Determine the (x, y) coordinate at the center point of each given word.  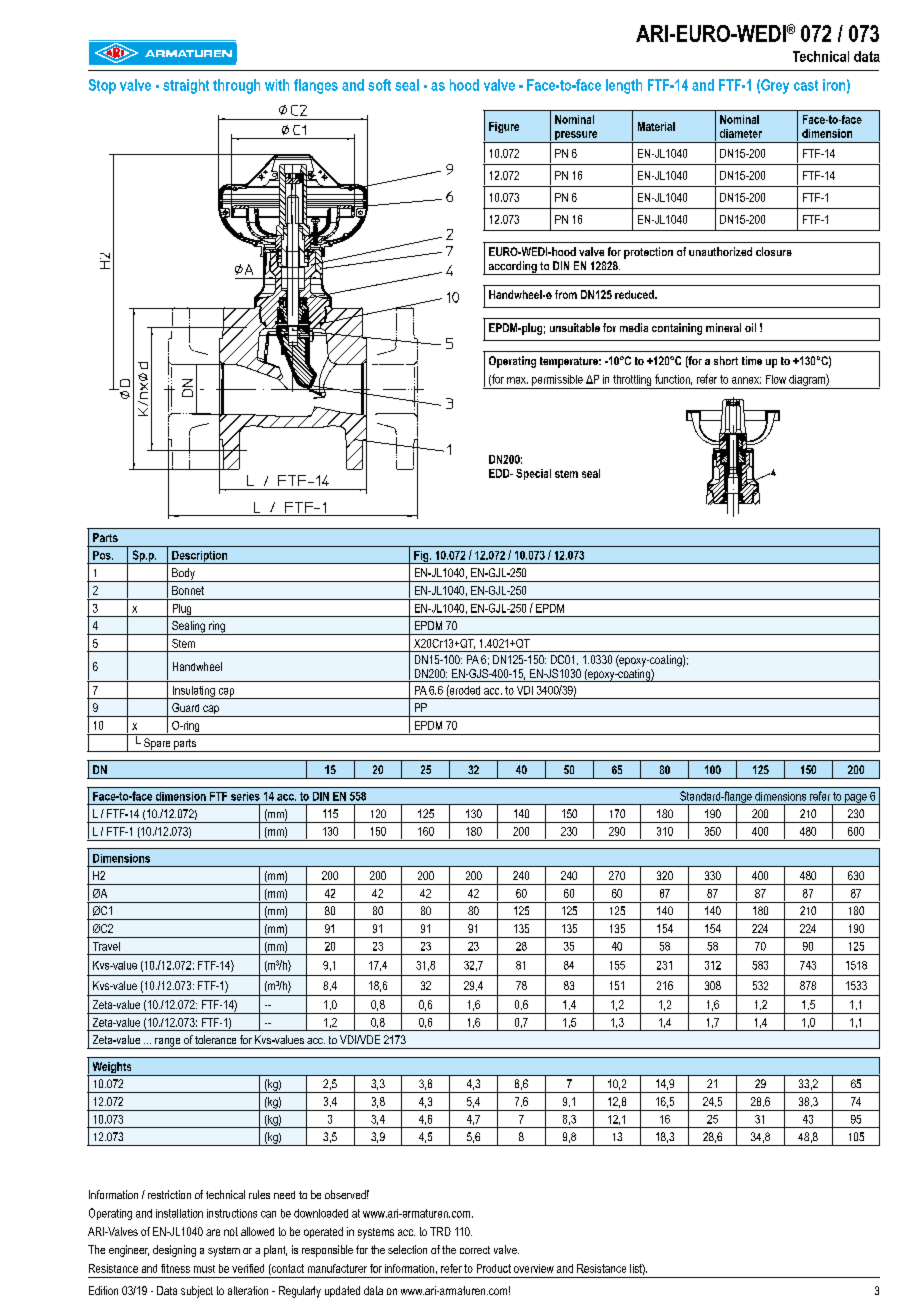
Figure (504, 127)
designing (174, 1251)
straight (186, 86)
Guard (185, 707)
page (856, 799)
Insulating (193, 692)
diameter (741, 133)
